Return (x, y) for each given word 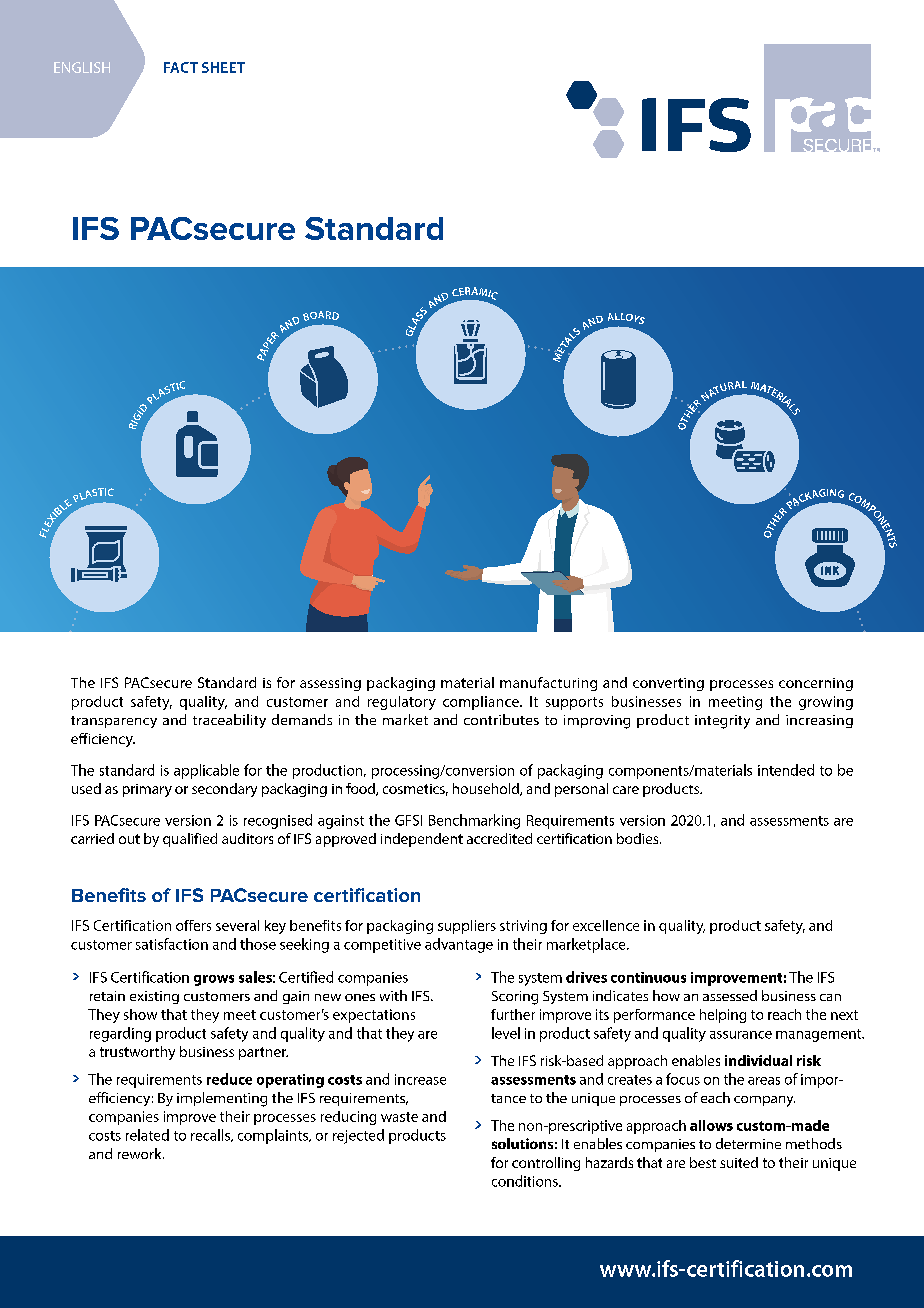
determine (748, 1143)
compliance (482, 703)
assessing (330, 684)
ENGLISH (82, 67)
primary (147, 790)
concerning (816, 684)
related (147, 1135)
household (487, 789)
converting (668, 684)
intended (786, 770)
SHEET (223, 67)
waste (399, 1117)
